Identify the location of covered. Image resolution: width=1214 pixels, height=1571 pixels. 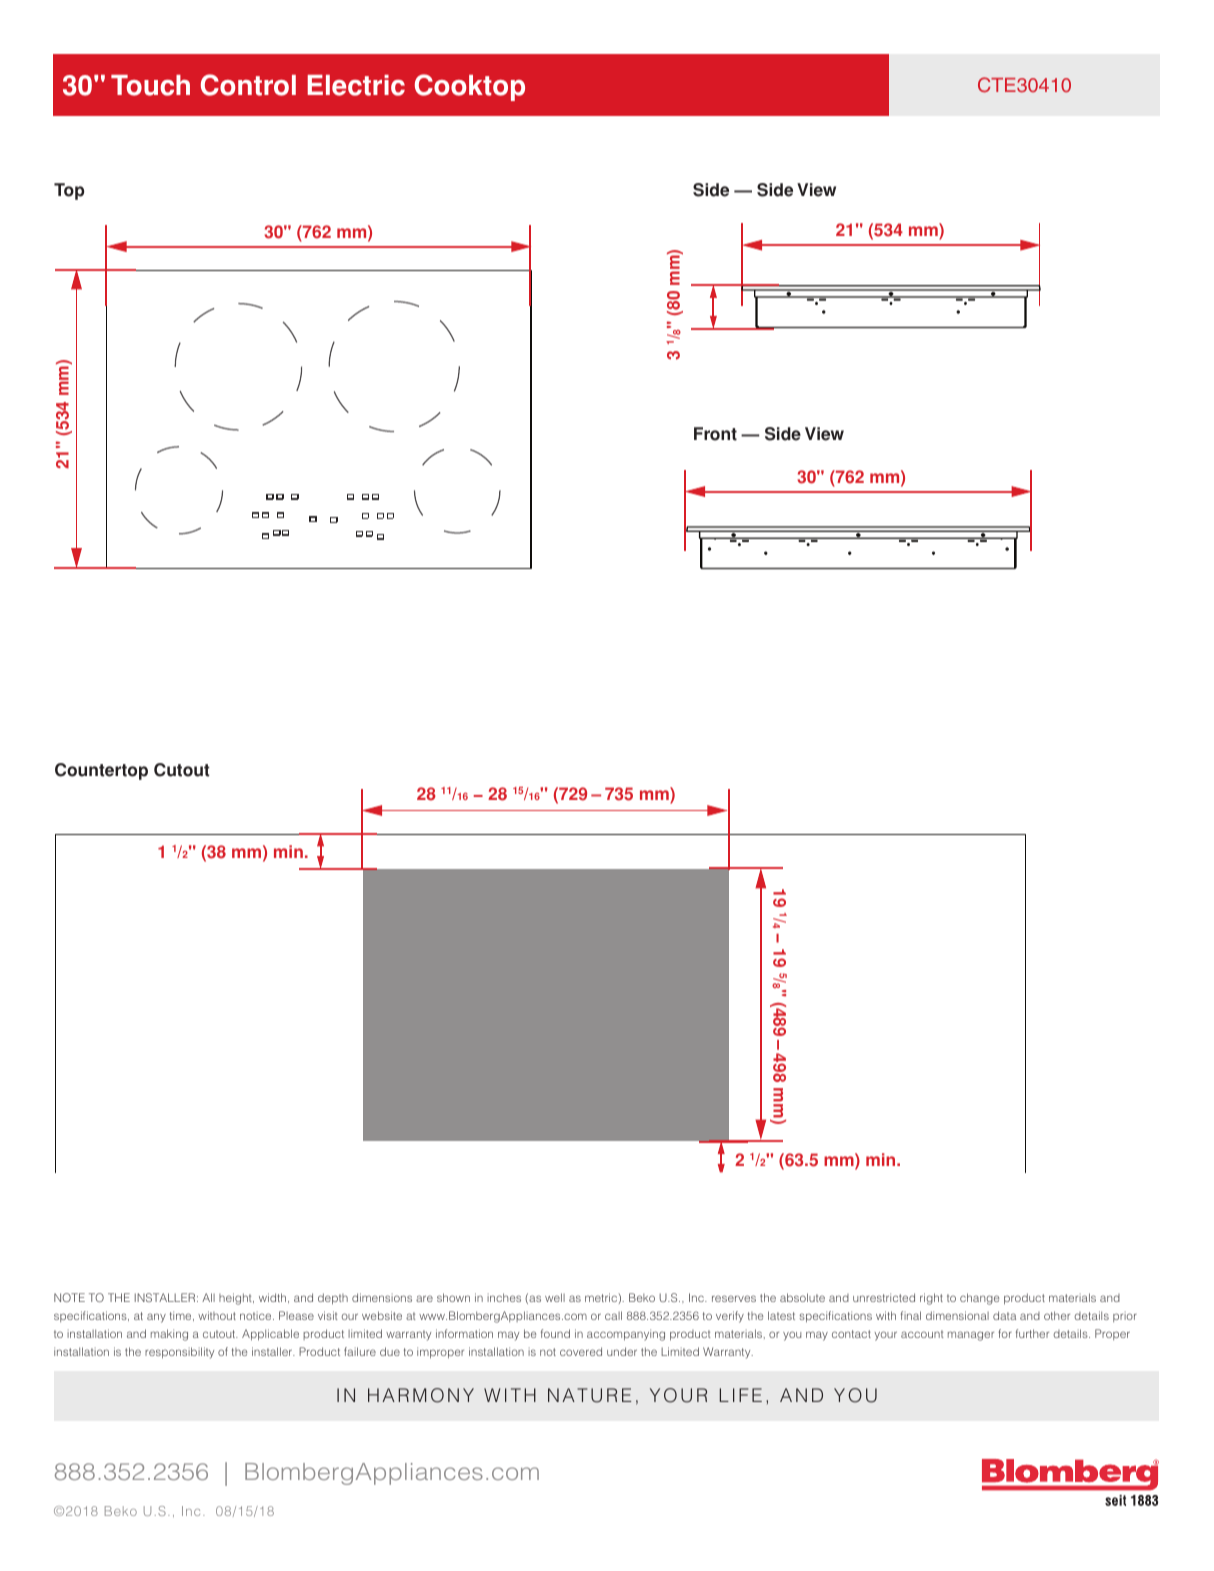
(581, 1351).
